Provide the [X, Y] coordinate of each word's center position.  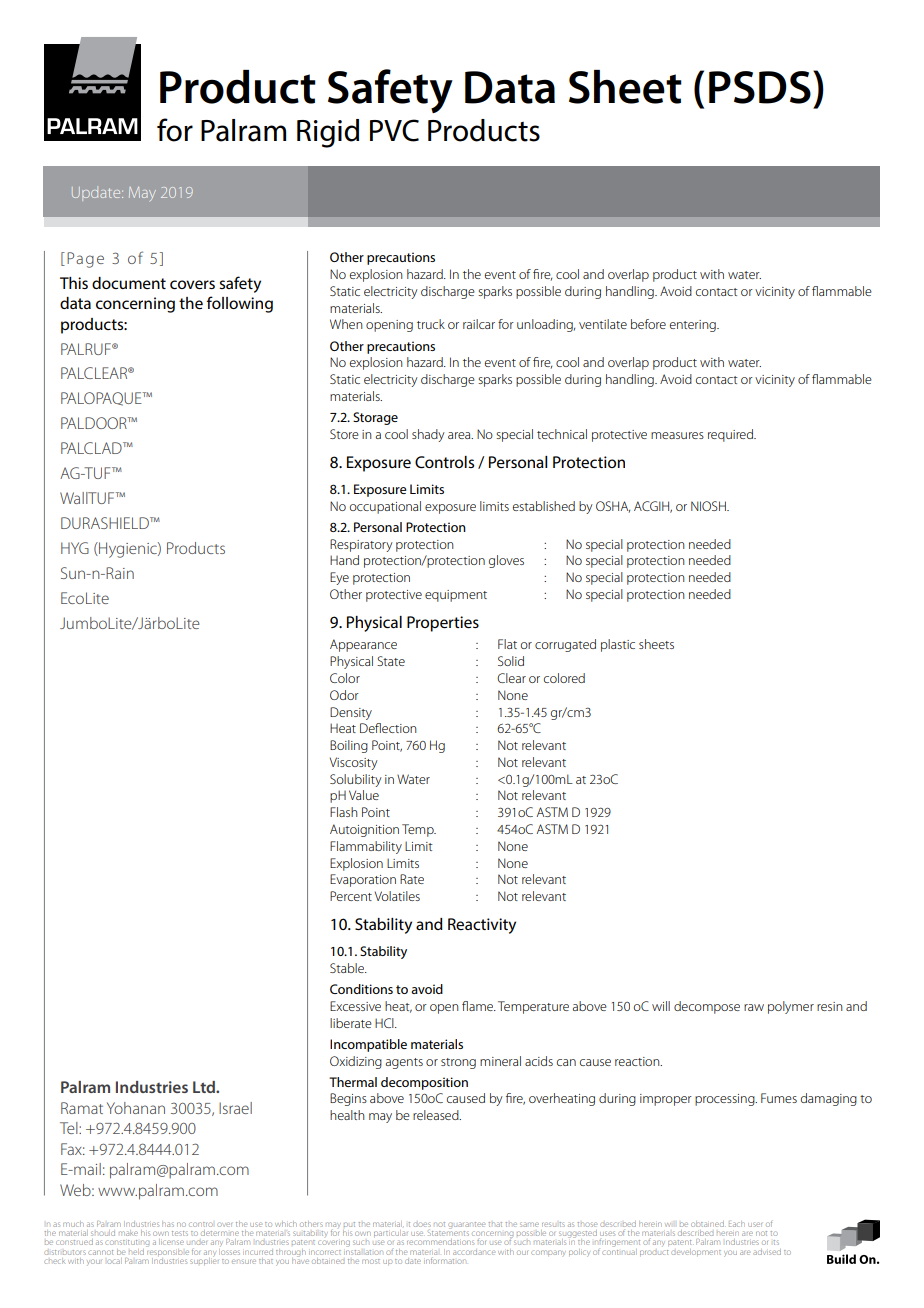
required [731, 435]
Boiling [349, 746]
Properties [443, 624]
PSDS [760, 87]
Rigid [328, 133]
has [168, 1224]
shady [428, 435]
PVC [394, 130]
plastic [618, 645]
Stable [348, 968]
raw [754, 1007]
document [129, 283]
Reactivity [482, 926]
